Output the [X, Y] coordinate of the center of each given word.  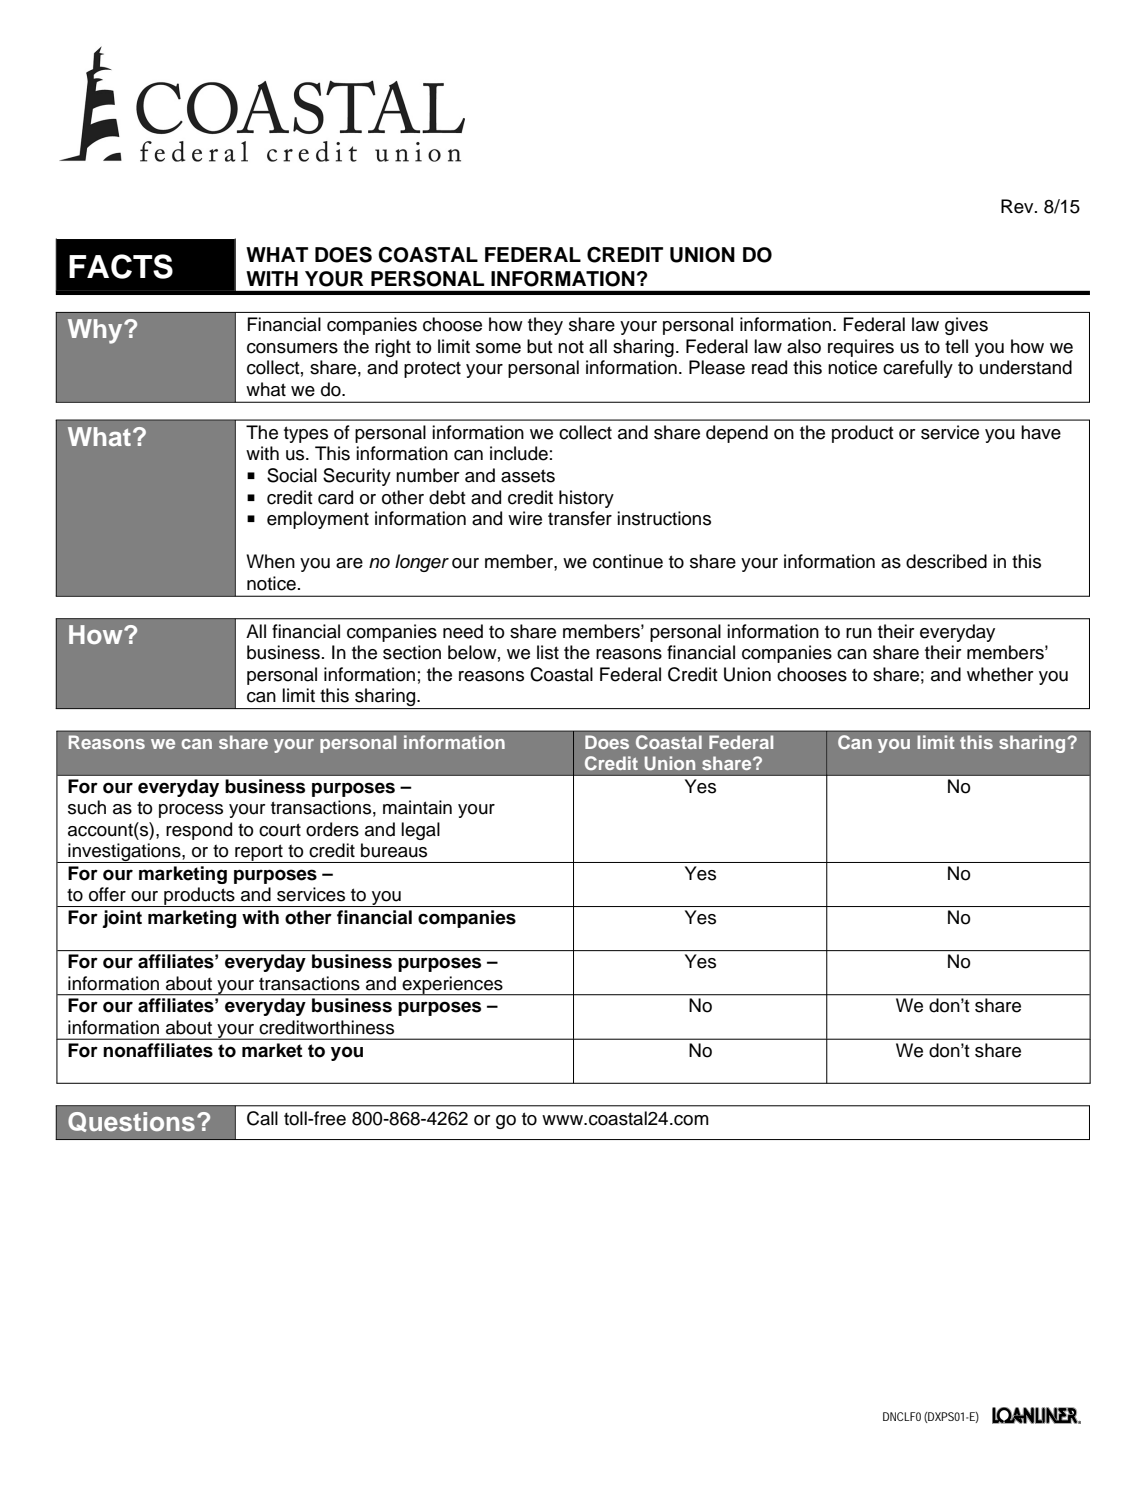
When [270, 561]
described [946, 561]
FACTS [121, 266]
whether [1000, 674]
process [191, 811]
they [545, 326]
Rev [1018, 206]
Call [262, 1118]
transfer [580, 518]
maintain [417, 807]
